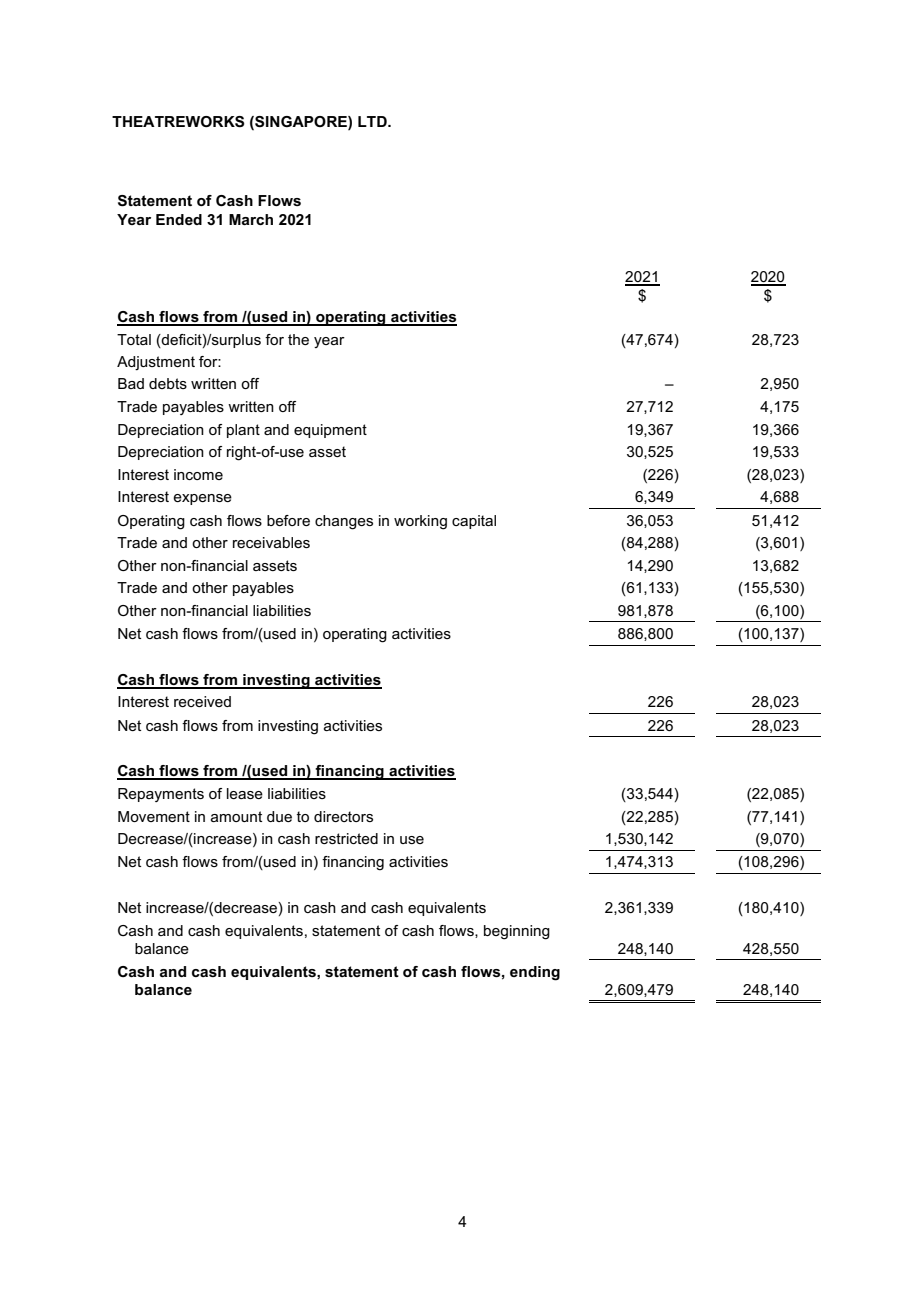 This document has width=924, height=1308. I want to click on restricted, so click(346, 838).
